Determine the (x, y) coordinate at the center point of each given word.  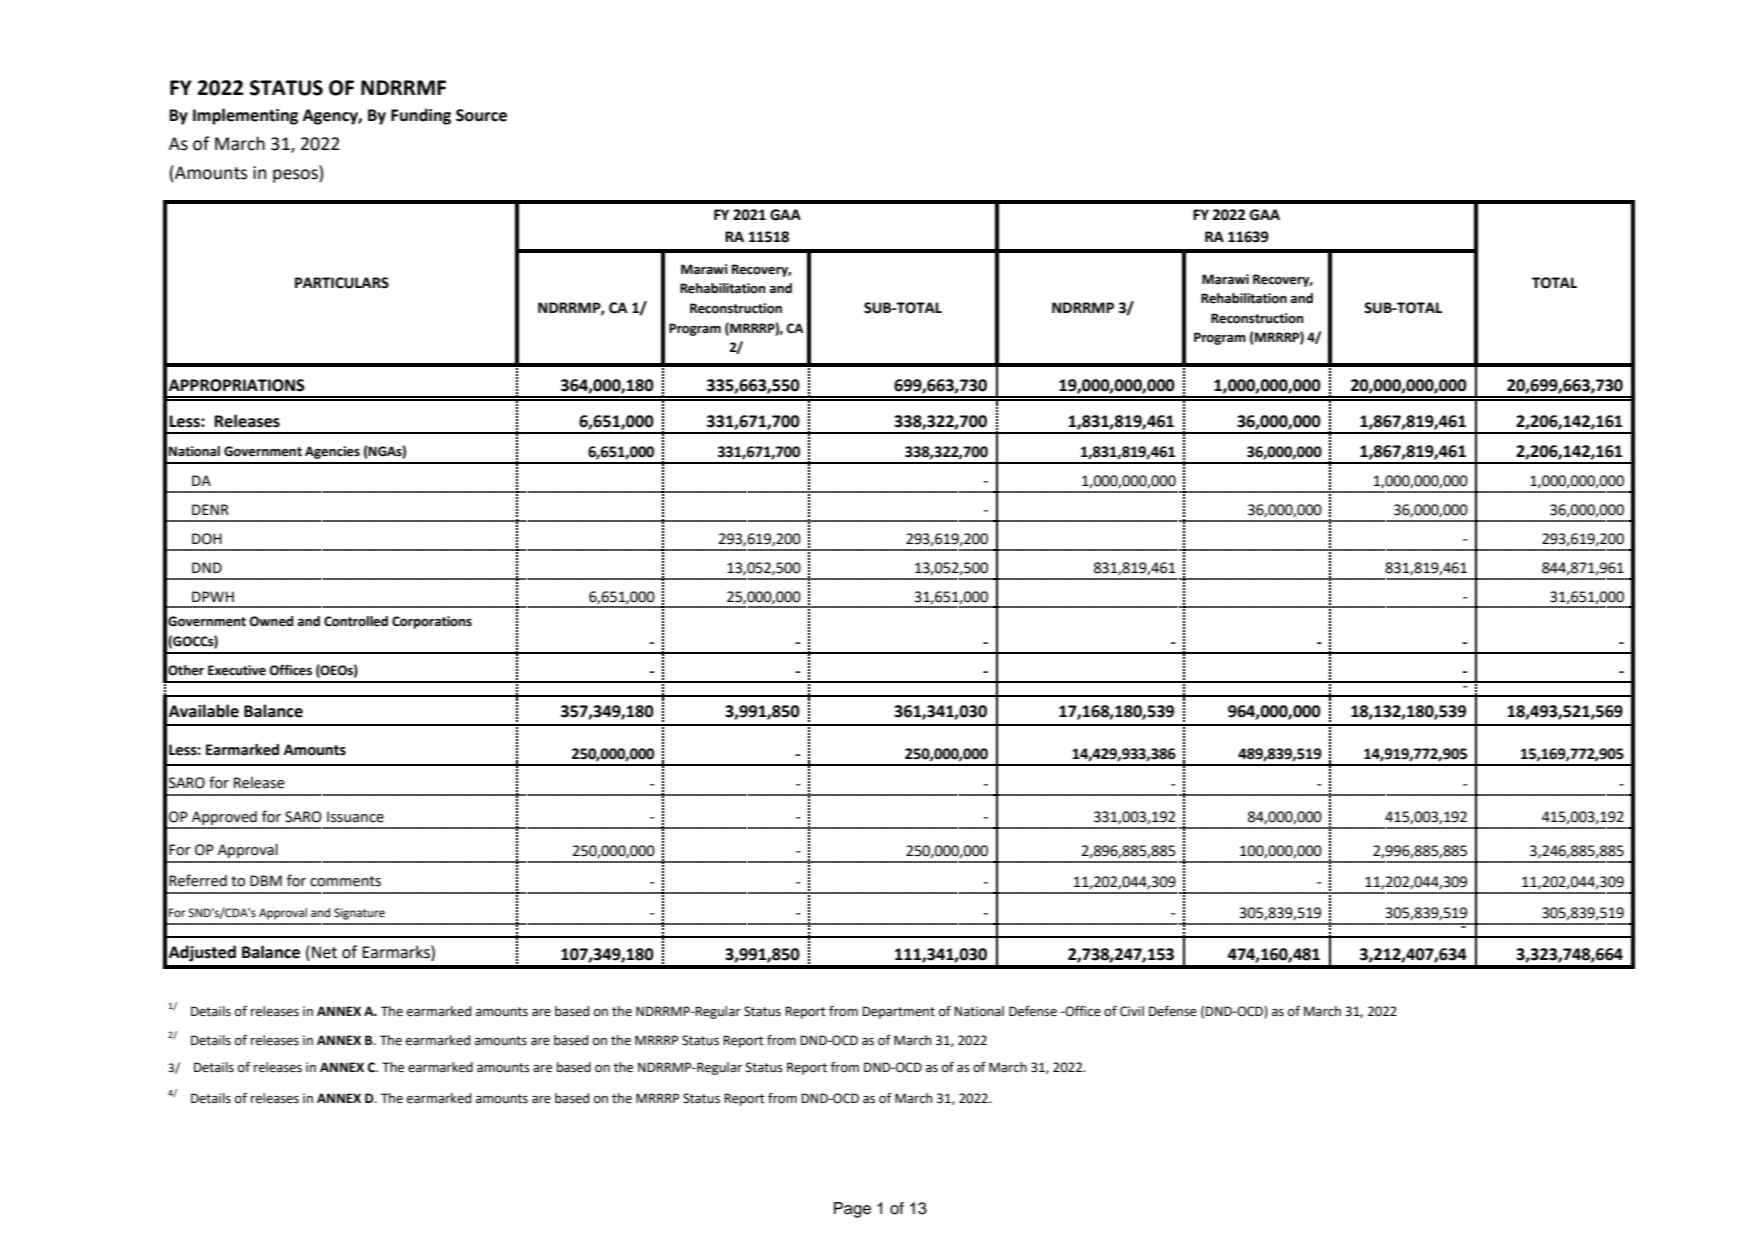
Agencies (332, 452)
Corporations (432, 622)
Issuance (355, 817)
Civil (1132, 1011)
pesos (296, 176)
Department (898, 1012)
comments (345, 881)
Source (481, 115)
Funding (421, 116)
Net (324, 952)
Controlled (356, 621)
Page (852, 1210)
